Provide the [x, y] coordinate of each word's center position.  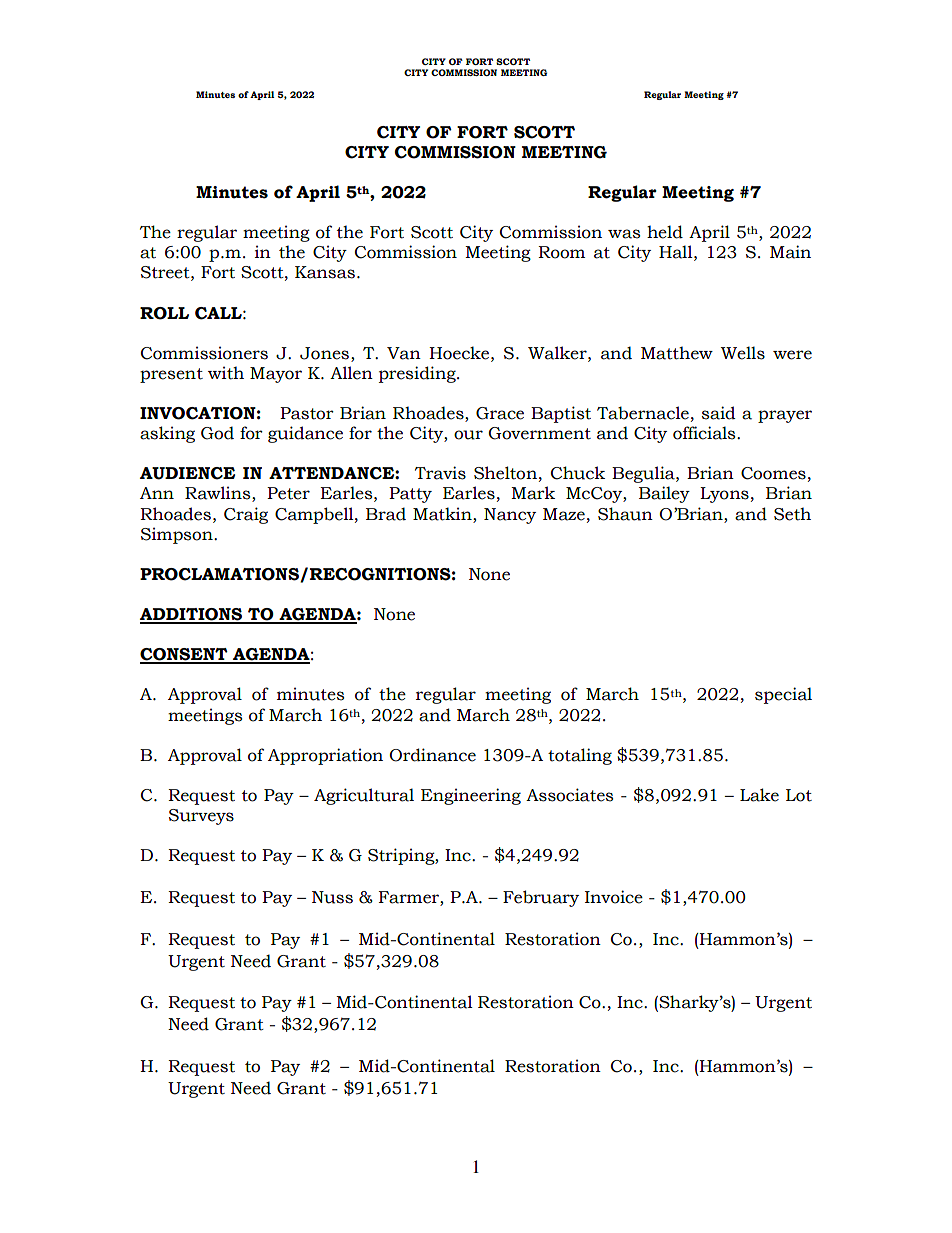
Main [790, 252]
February [541, 898]
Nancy [510, 516]
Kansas [325, 272]
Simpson [178, 535]
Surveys [201, 817]
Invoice [614, 897]
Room [561, 252]
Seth [792, 514]
